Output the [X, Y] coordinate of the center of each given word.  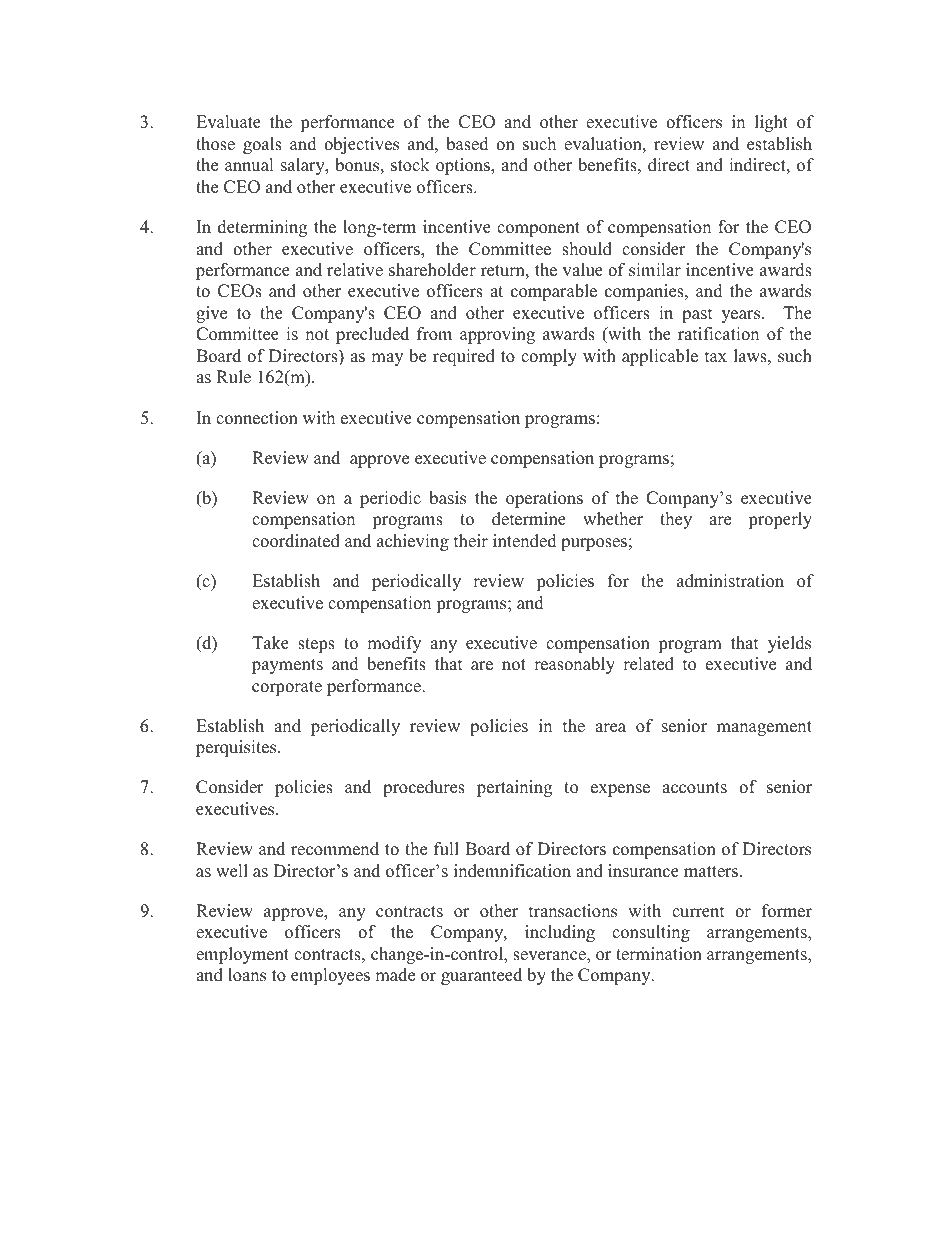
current [698, 912]
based [467, 144]
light [771, 123]
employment [242, 955]
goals [262, 145]
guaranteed [481, 976]
